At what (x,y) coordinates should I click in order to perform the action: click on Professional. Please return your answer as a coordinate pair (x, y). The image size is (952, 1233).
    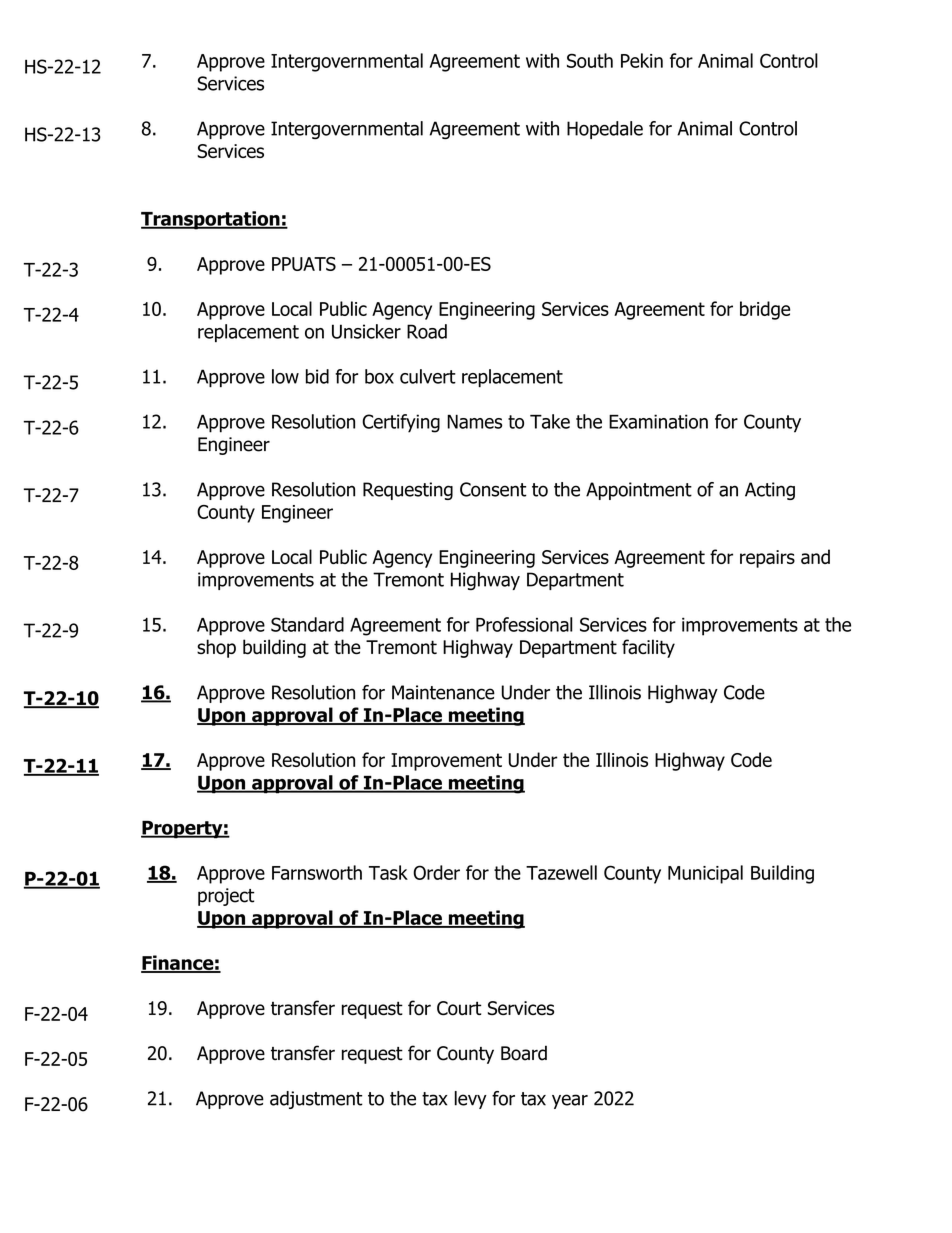
    Looking at the image, I should click on (524, 624).
